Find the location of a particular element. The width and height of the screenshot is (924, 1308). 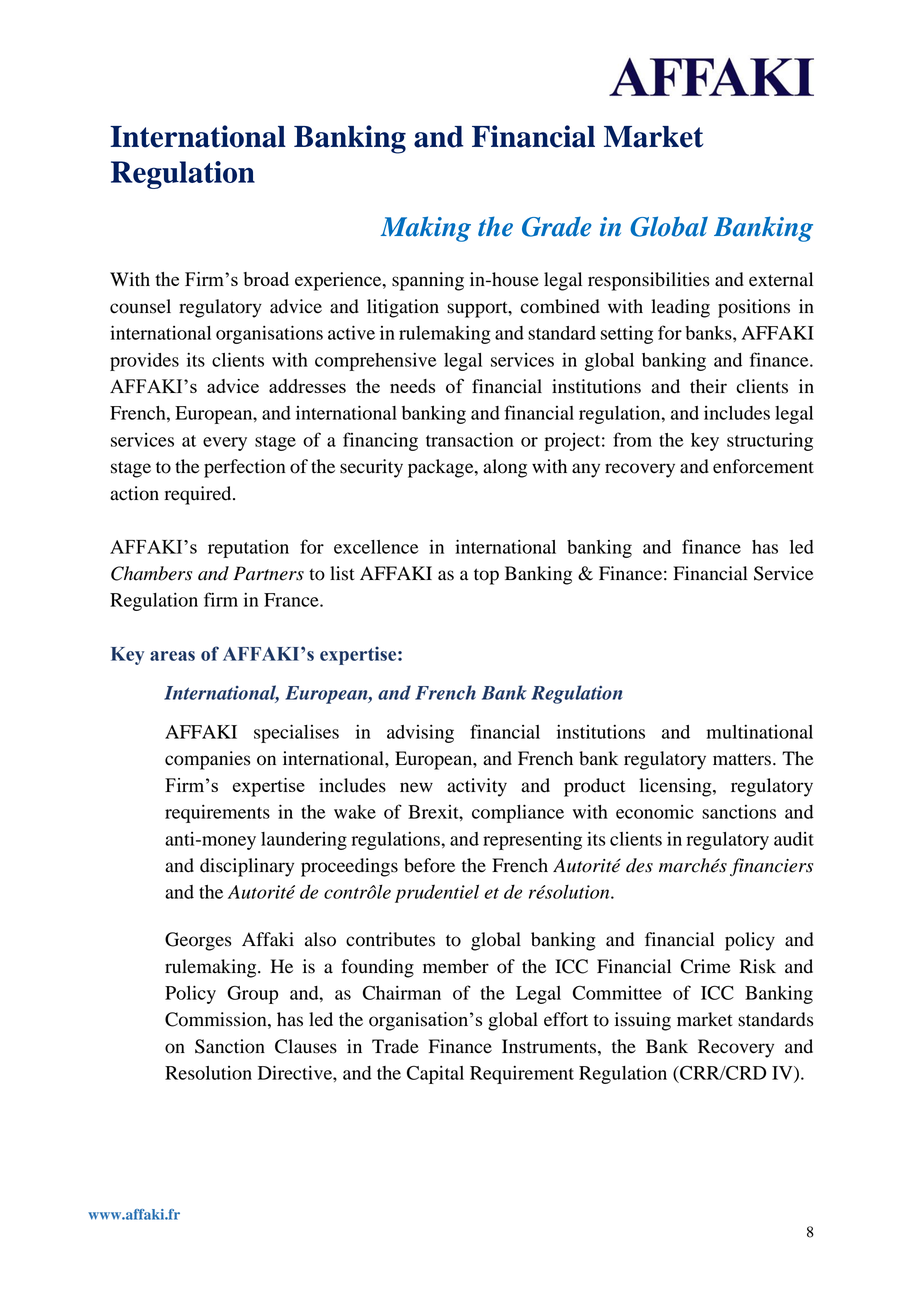

broad is located at coordinates (266, 279).
